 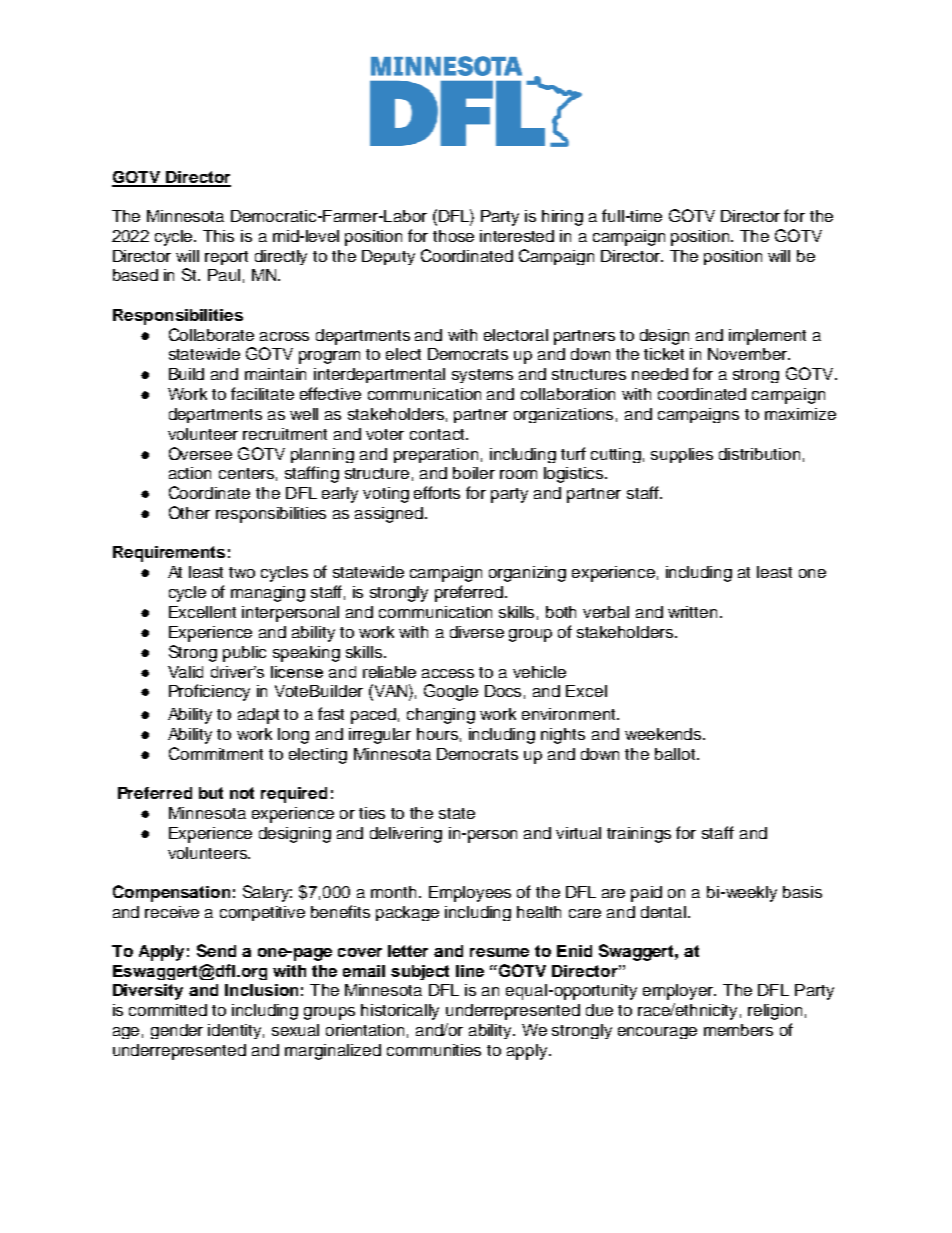 I want to click on identity, so click(x=236, y=1031).
